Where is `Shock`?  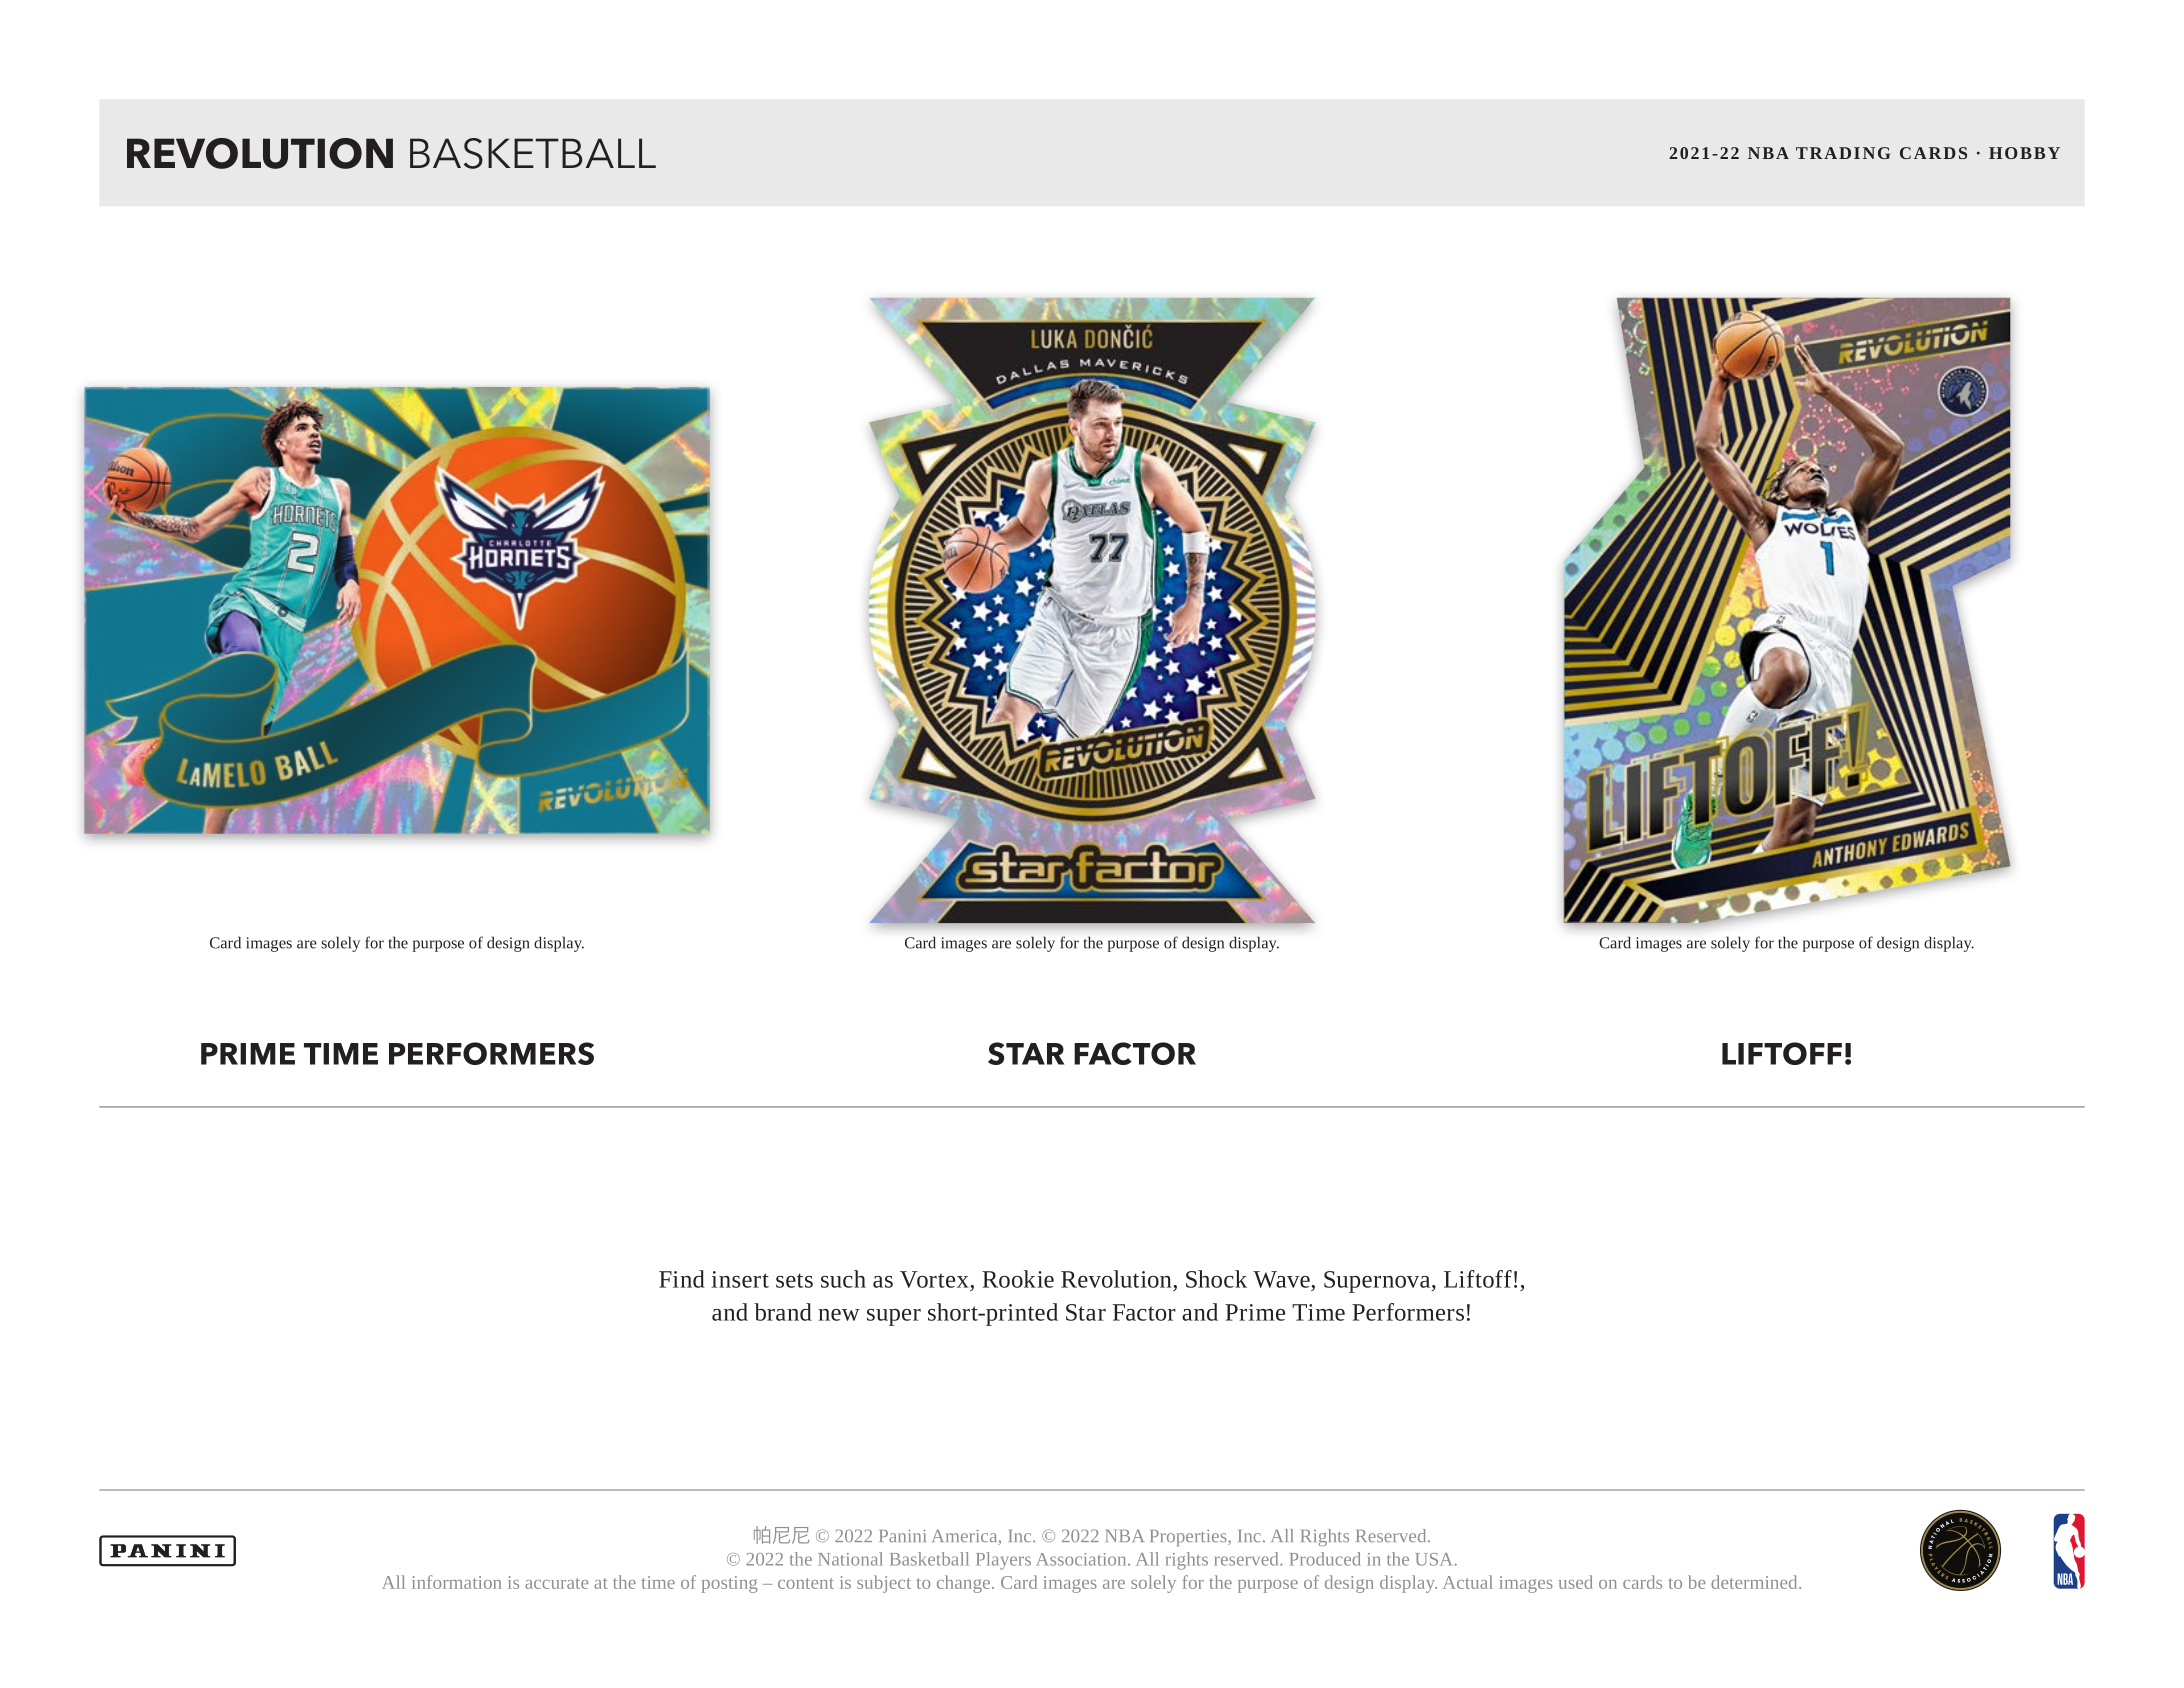 Shock is located at coordinates (1216, 1279).
